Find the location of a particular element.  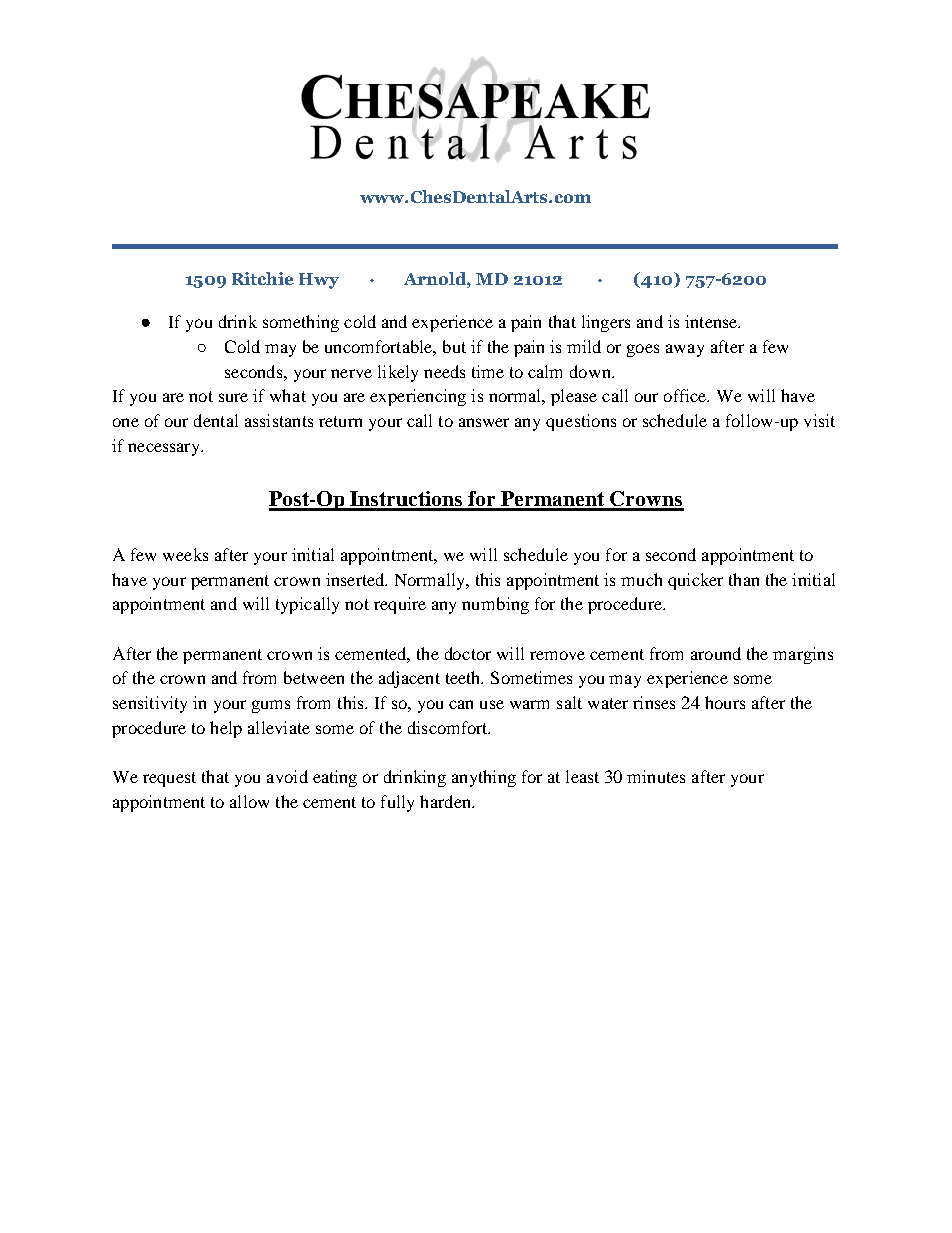

than is located at coordinates (744, 579).
